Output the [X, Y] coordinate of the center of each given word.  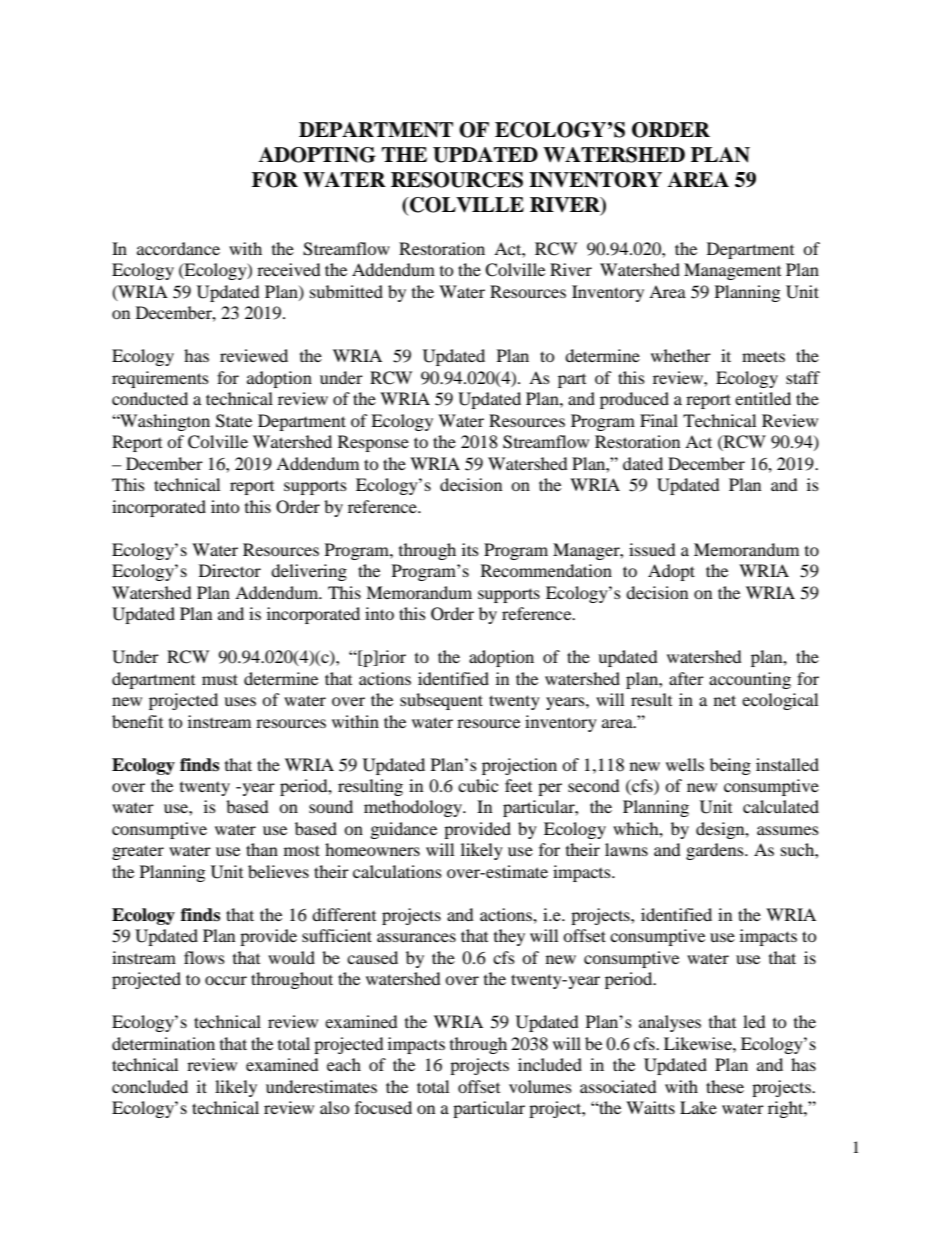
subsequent [441, 701]
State [234, 421]
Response [373, 443]
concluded [150, 1086]
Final [659, 420]
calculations [397, 871]
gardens [716, 851]
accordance [178, 248]
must [220, 679]
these [725, 1086]
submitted [346, 291]
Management [732, 271]
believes [278, 871]
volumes [540, 1086]
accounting [750, 680]
